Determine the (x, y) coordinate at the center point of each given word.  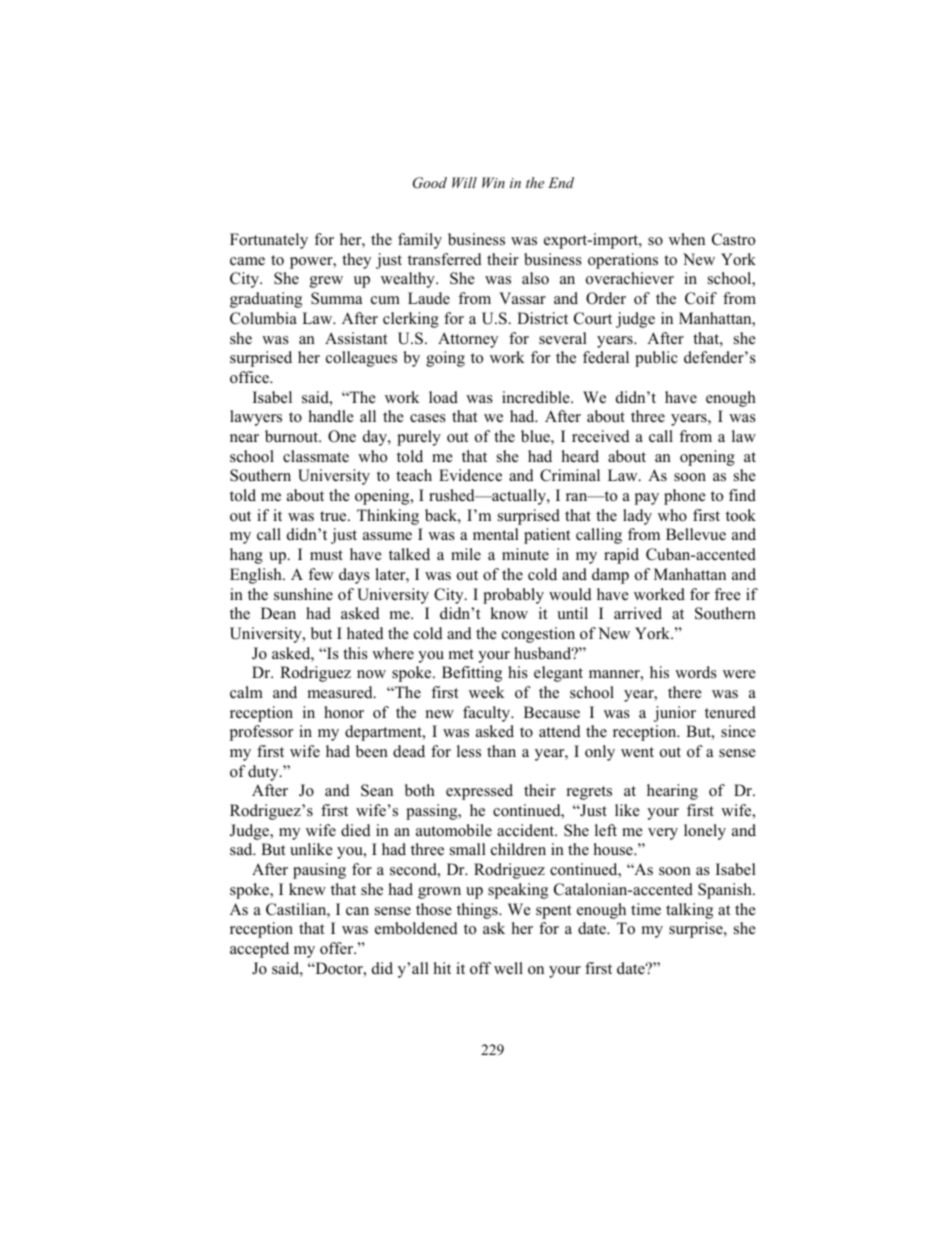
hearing (672, 792)
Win (493, 182)
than (501, 751)
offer (338, 948)
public (656, 359)
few (320, 574)
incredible (537, 397)
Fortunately (269, 241)
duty (264, 773)
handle (331, 416)
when (687, 239)
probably (513, 596)
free (727, 594)
